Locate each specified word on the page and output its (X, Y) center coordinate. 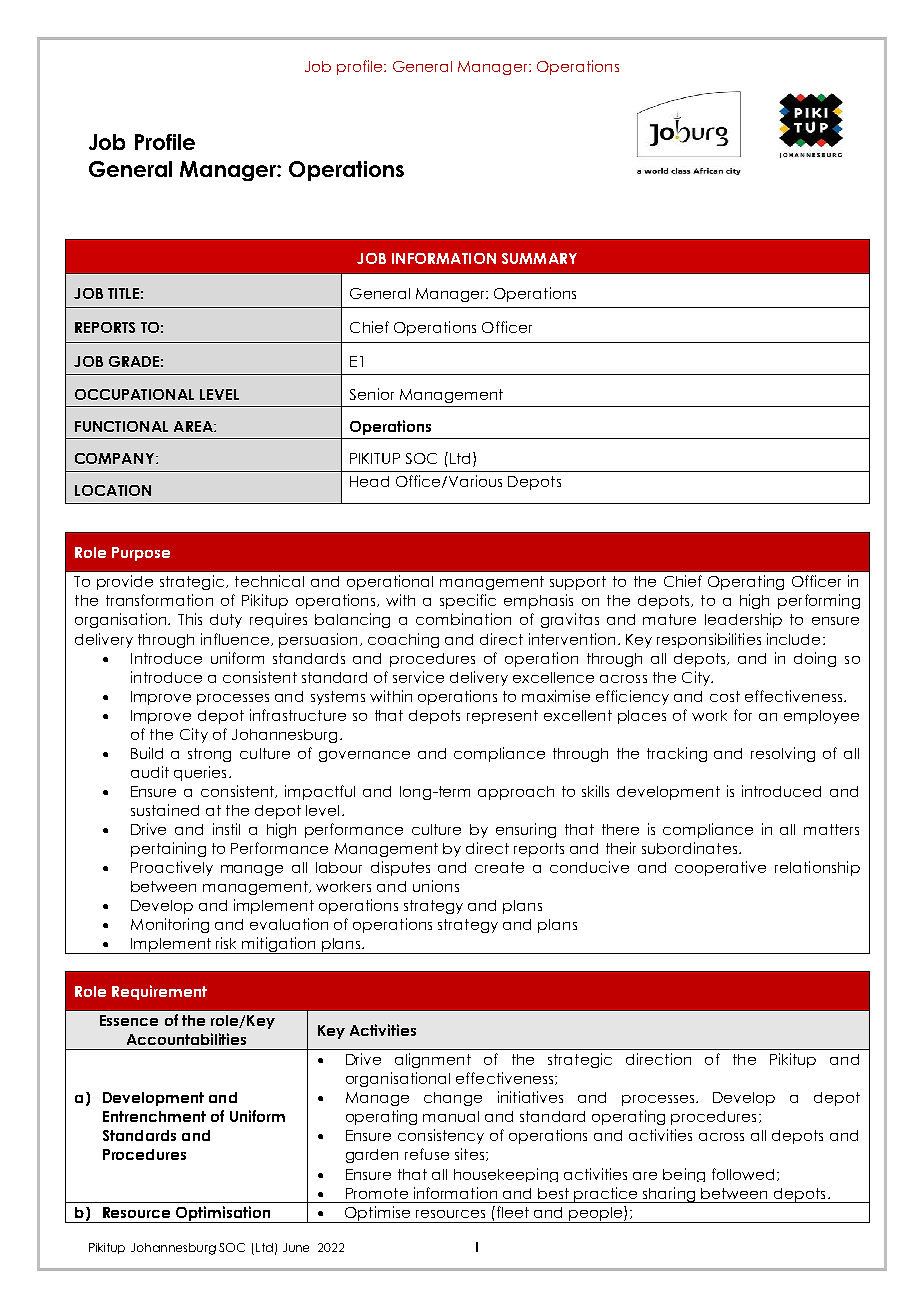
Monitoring (170, 925)
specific (468, 601)
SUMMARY (539, 258)
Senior (372, 394)
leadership (743, 620)
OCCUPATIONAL (134, 394)
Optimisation (223, 1214)
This (190, 619)
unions (436, 886)
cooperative (720, 868)
